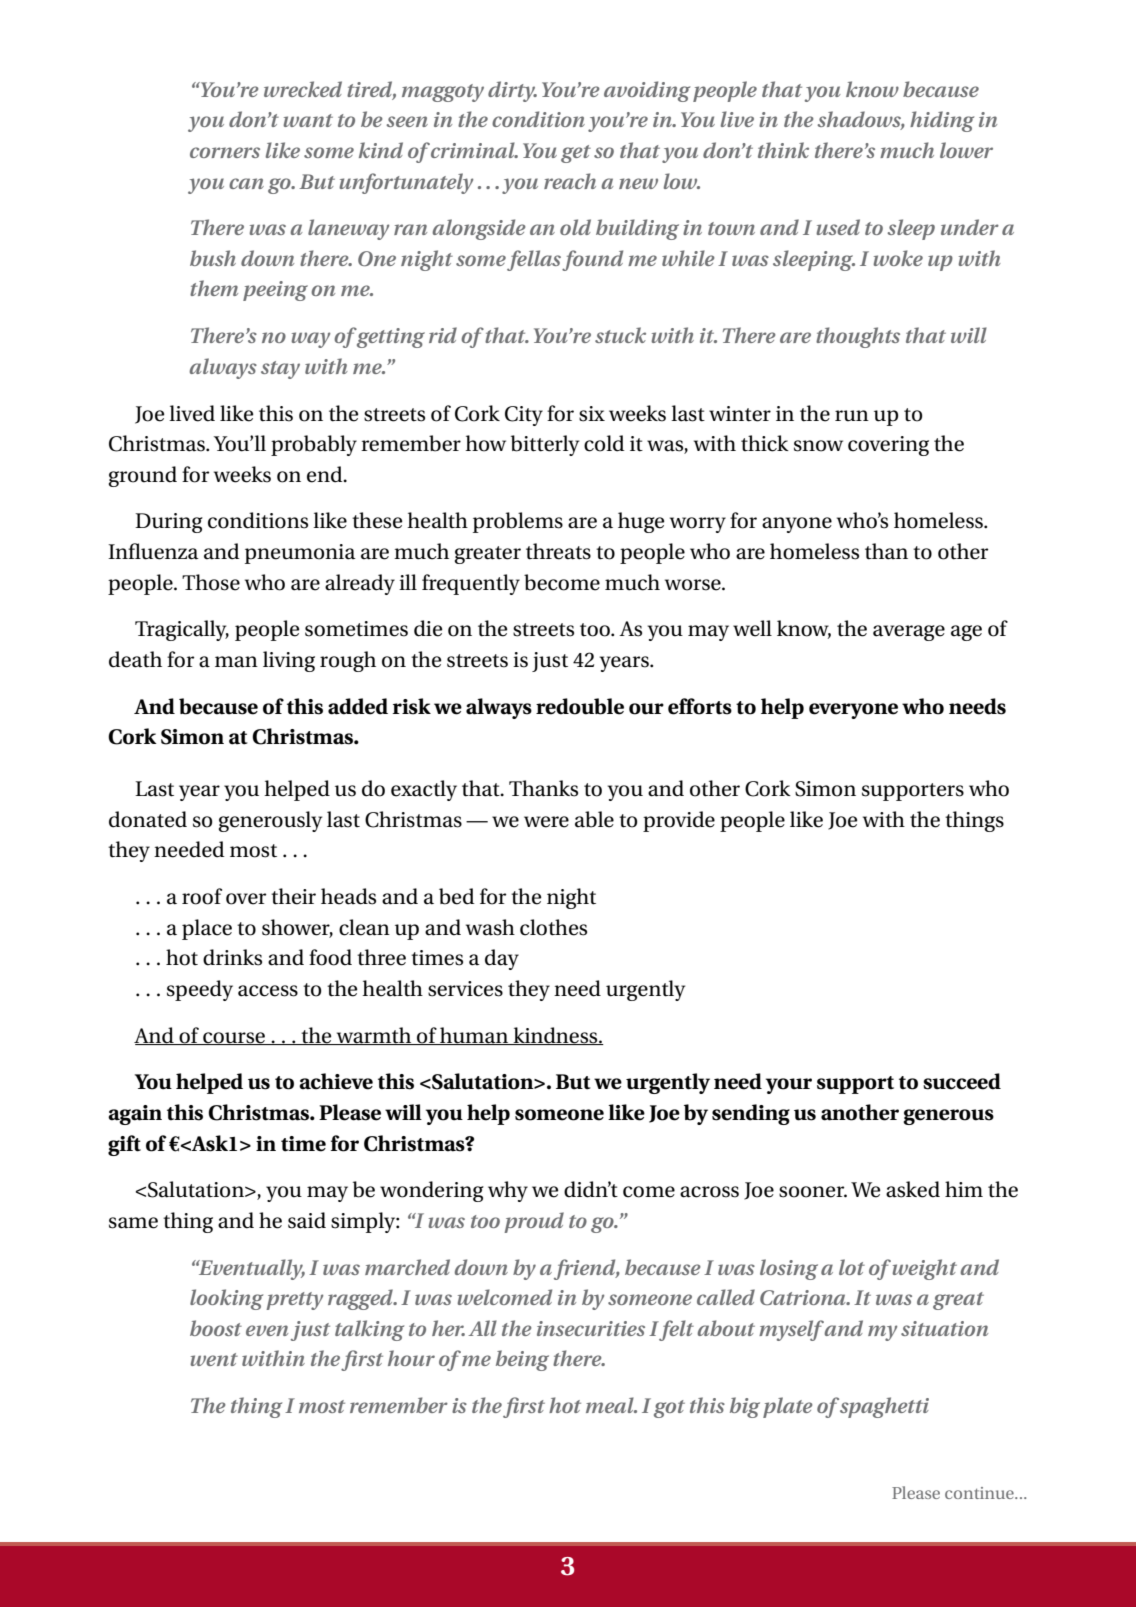 This page has width=1136, height=1607. I want to click on Those, so click(211, 582).
